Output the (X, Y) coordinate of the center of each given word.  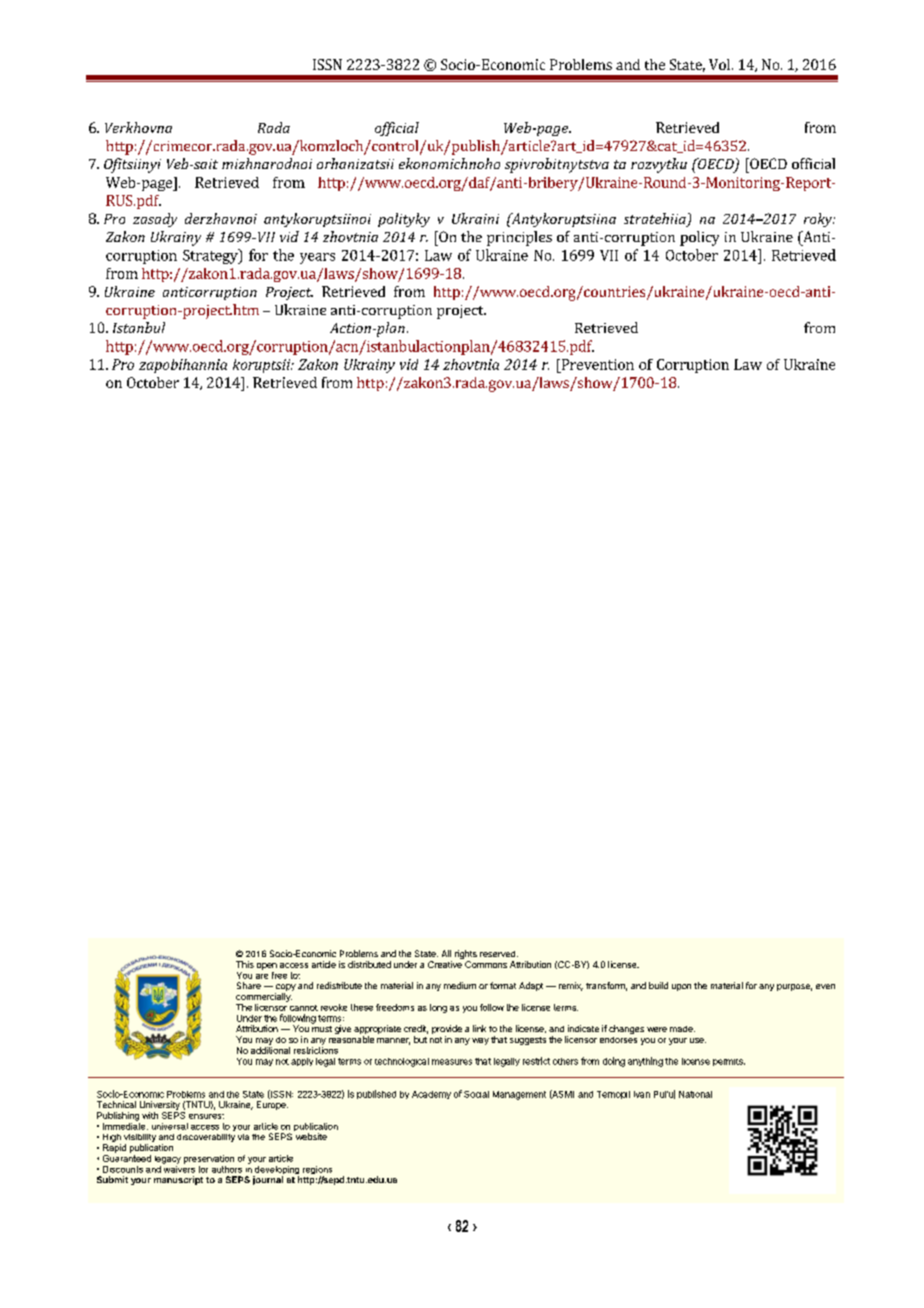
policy (699, 238)
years (317, 258)
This (245, 964)
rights (466, 956)
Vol (721, 64)
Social (476, 1094)
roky (819, 220)
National (695, 1094)
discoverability (206, 1138)
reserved (499, 954)
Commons (486, 964)
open (267, 966)
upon (681, 987)
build (658, 985)
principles (519, 238)
